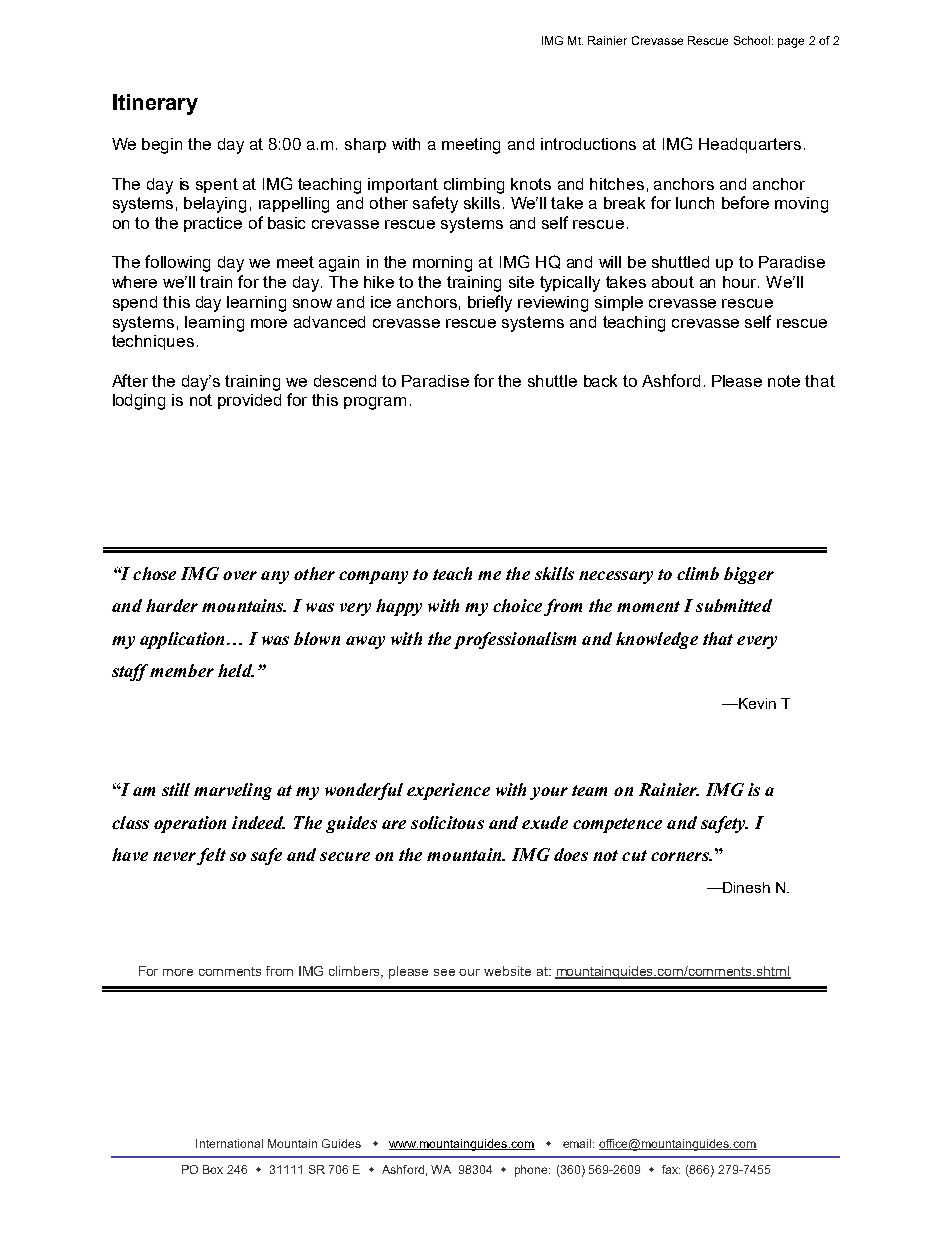 Image resolution: width=952 pixels, height=1233 pixels. I want to click on choice, so click(517, 605).
